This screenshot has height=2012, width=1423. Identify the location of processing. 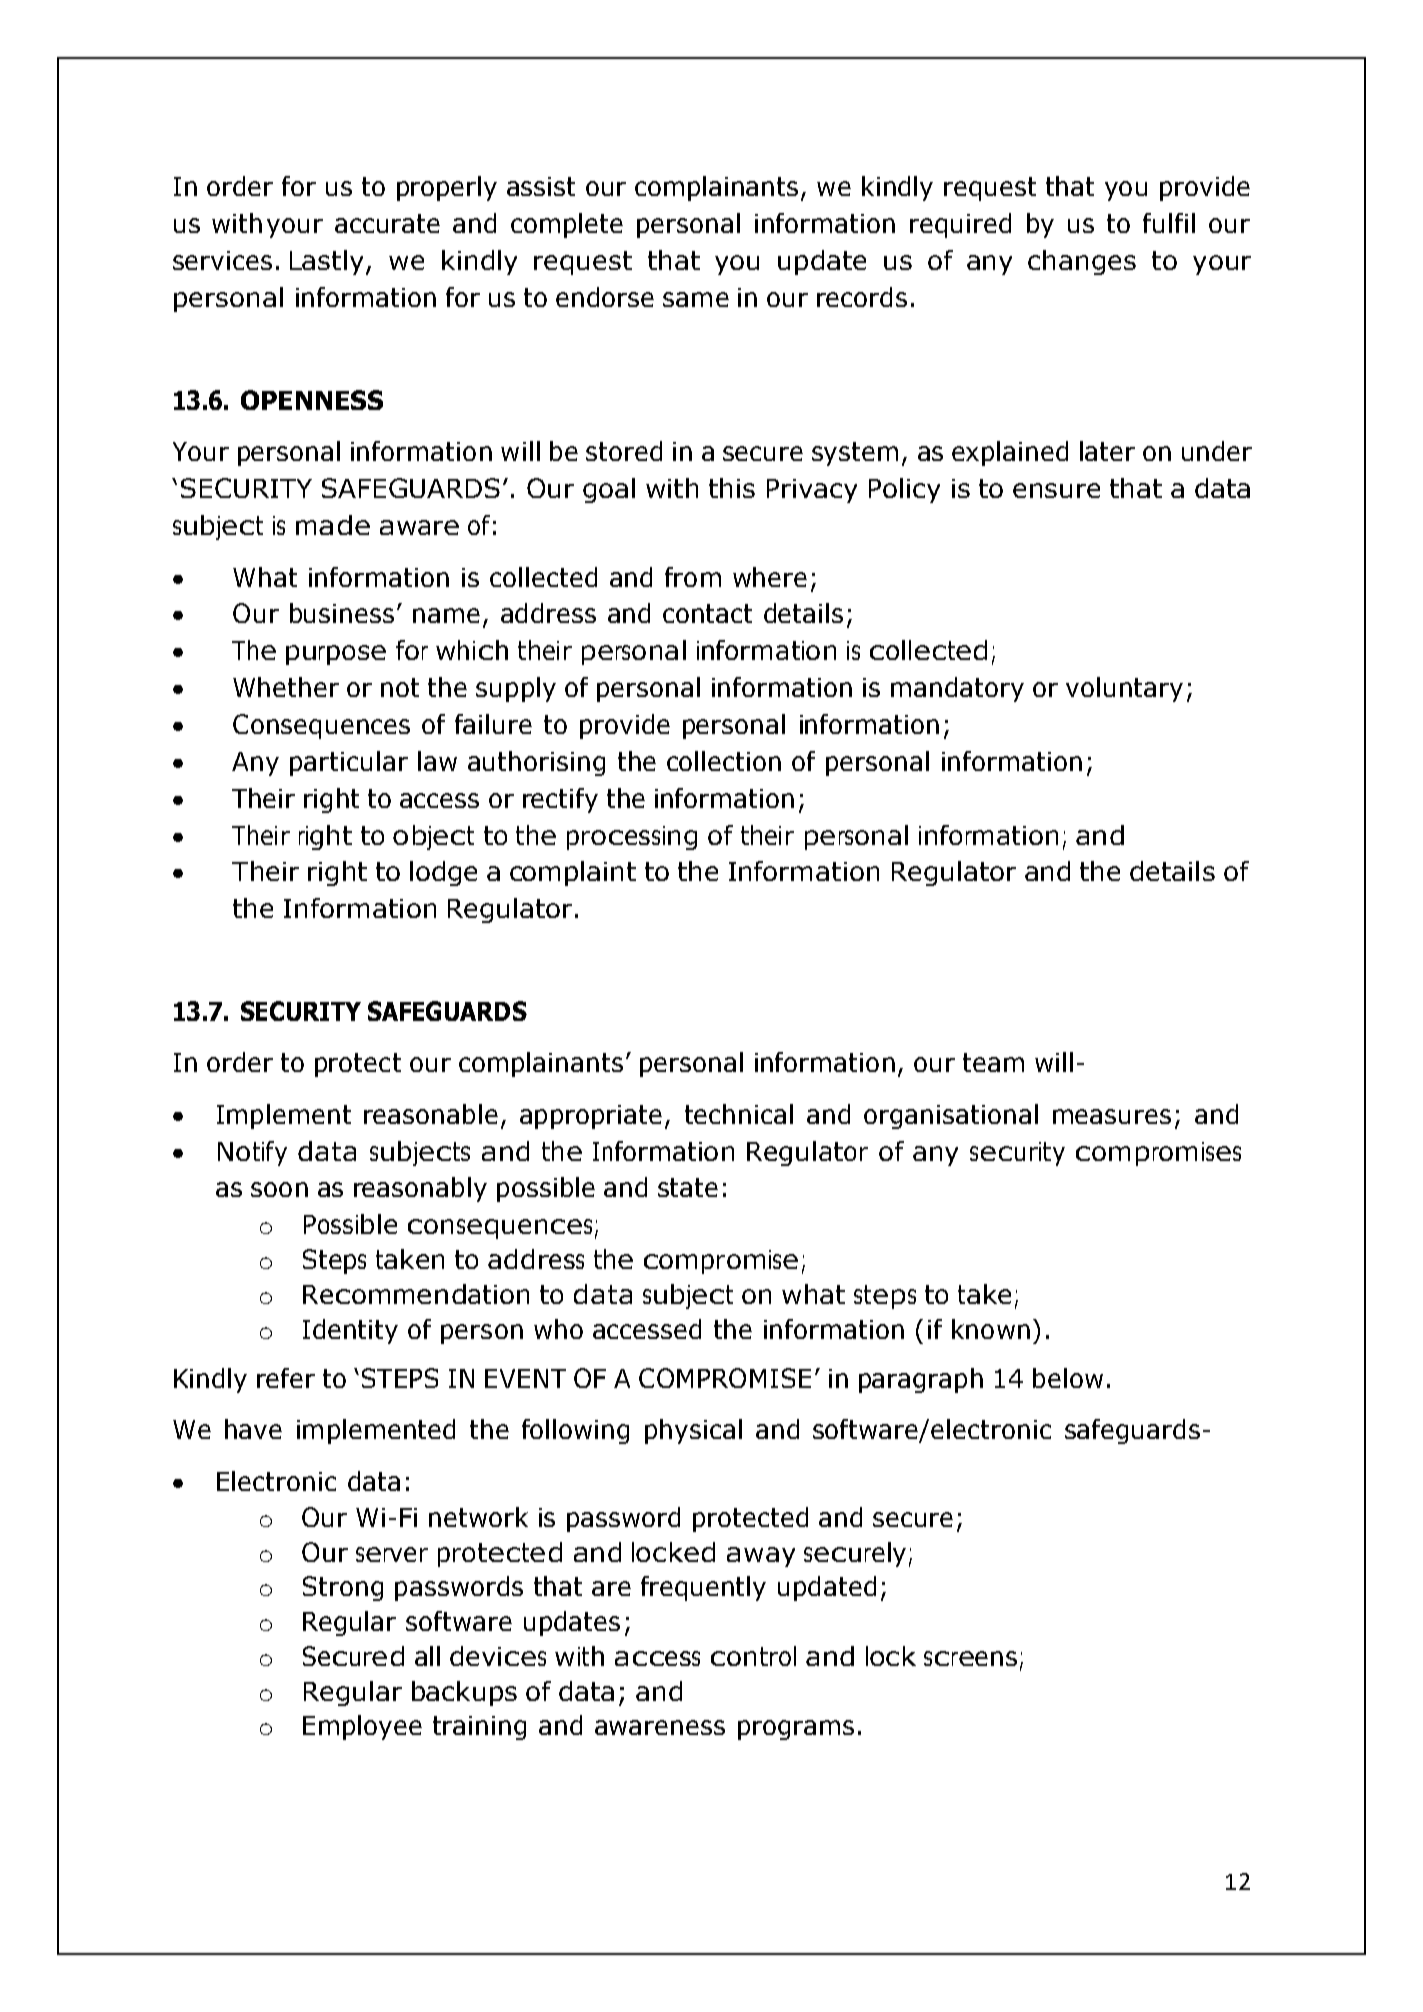
(632, 838).
